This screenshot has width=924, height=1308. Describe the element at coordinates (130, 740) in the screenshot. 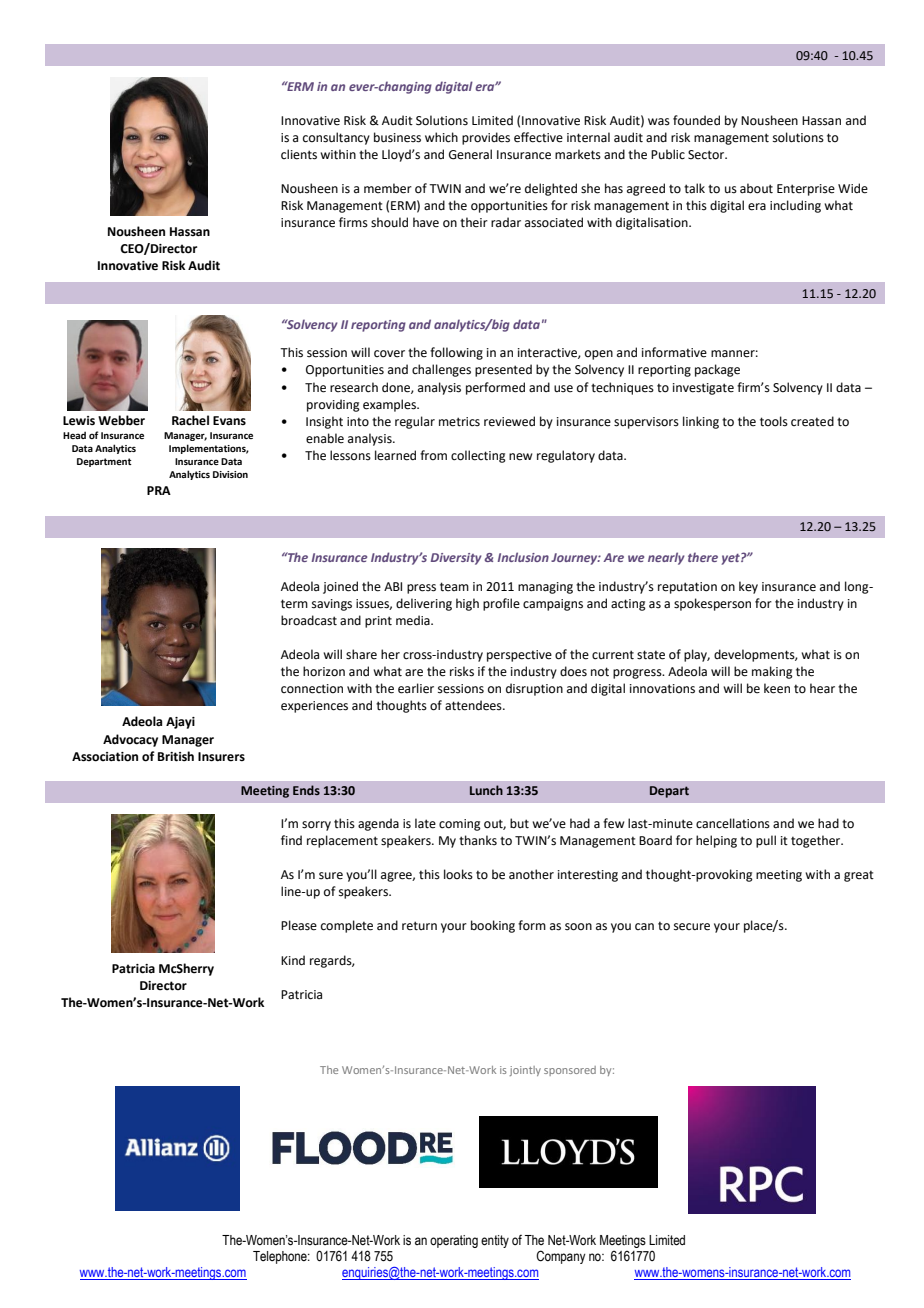

I see `Advocacy` at that location.
